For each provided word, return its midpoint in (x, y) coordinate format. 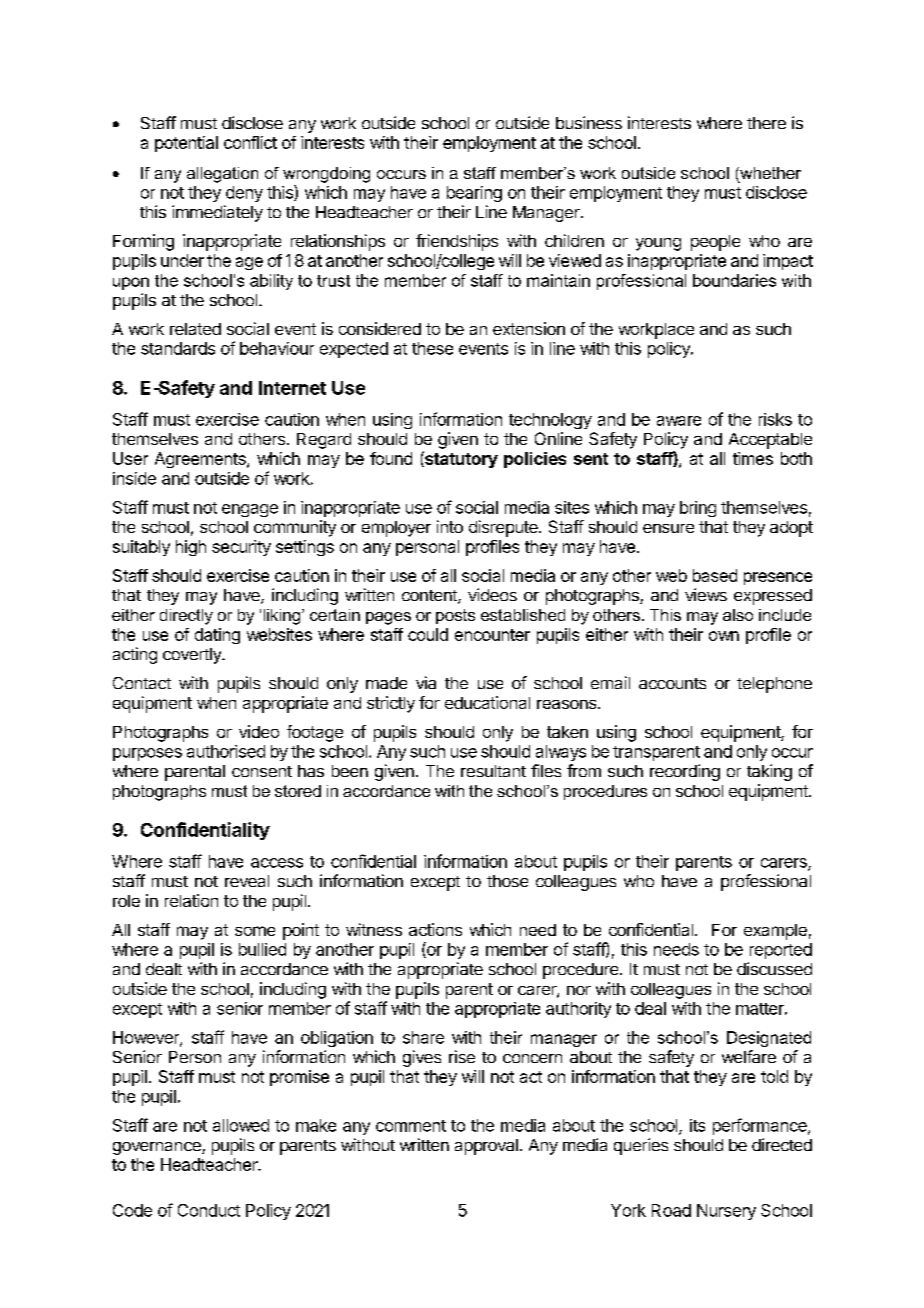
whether (769, 174)
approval (486, 1147)
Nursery (726, 1212)
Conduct (209, 1210)
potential (186, 144)
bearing (474, 194)
